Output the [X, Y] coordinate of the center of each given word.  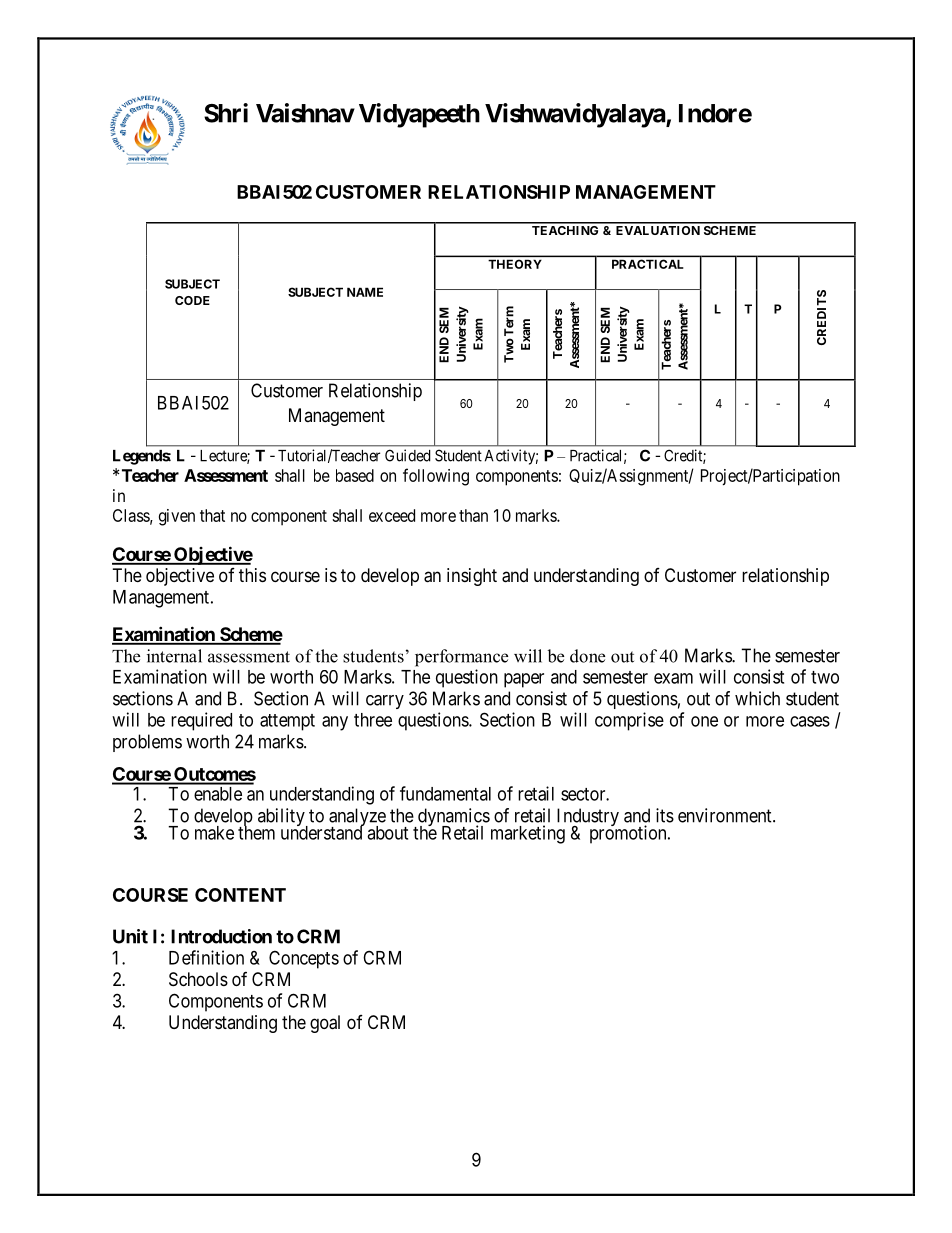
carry [385, 702]
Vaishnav [305, 113]
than [473, 515]
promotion [629, 834]
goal [325, 1024]
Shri [226, 113]
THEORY [515, 264]
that [212, 515]
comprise [629, 721]
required [201, 721]
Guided [408, 455]
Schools [198, 979]
